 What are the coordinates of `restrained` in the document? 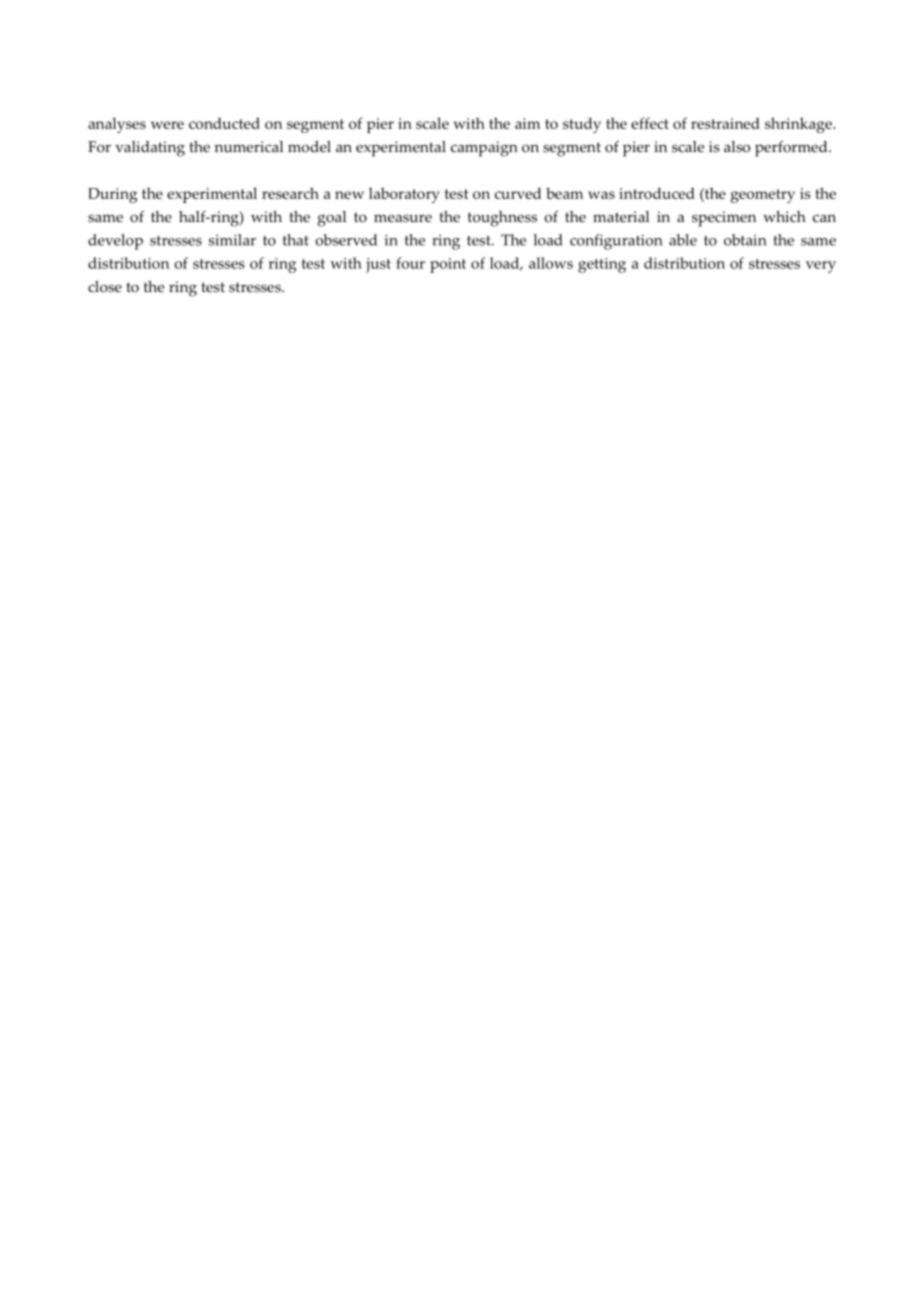 It's located at (725, 123).
